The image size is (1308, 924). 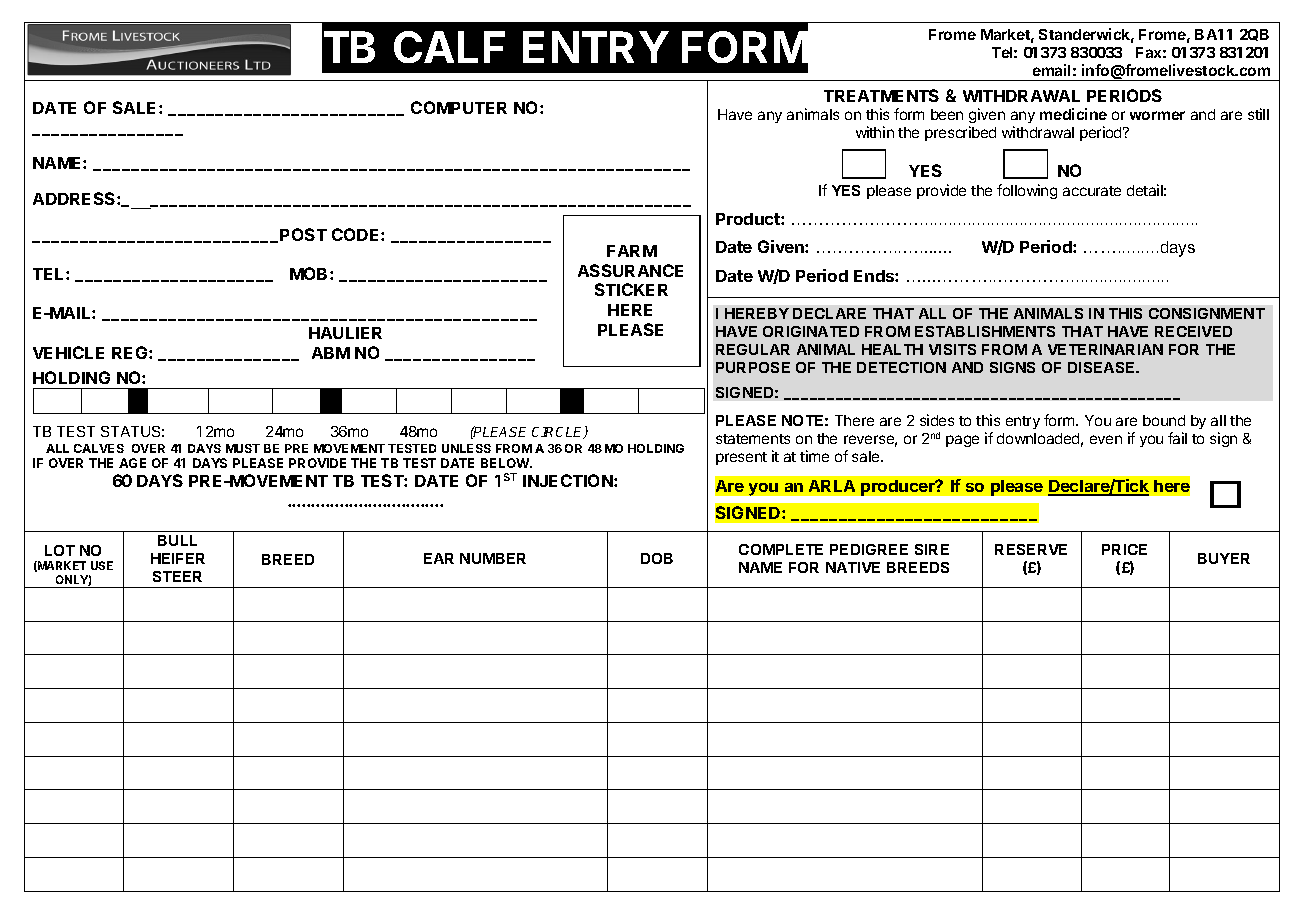 What do you see at coordinates (1092, 191) in the page?
I see `accurate` at bounding box center [1092, 191].
